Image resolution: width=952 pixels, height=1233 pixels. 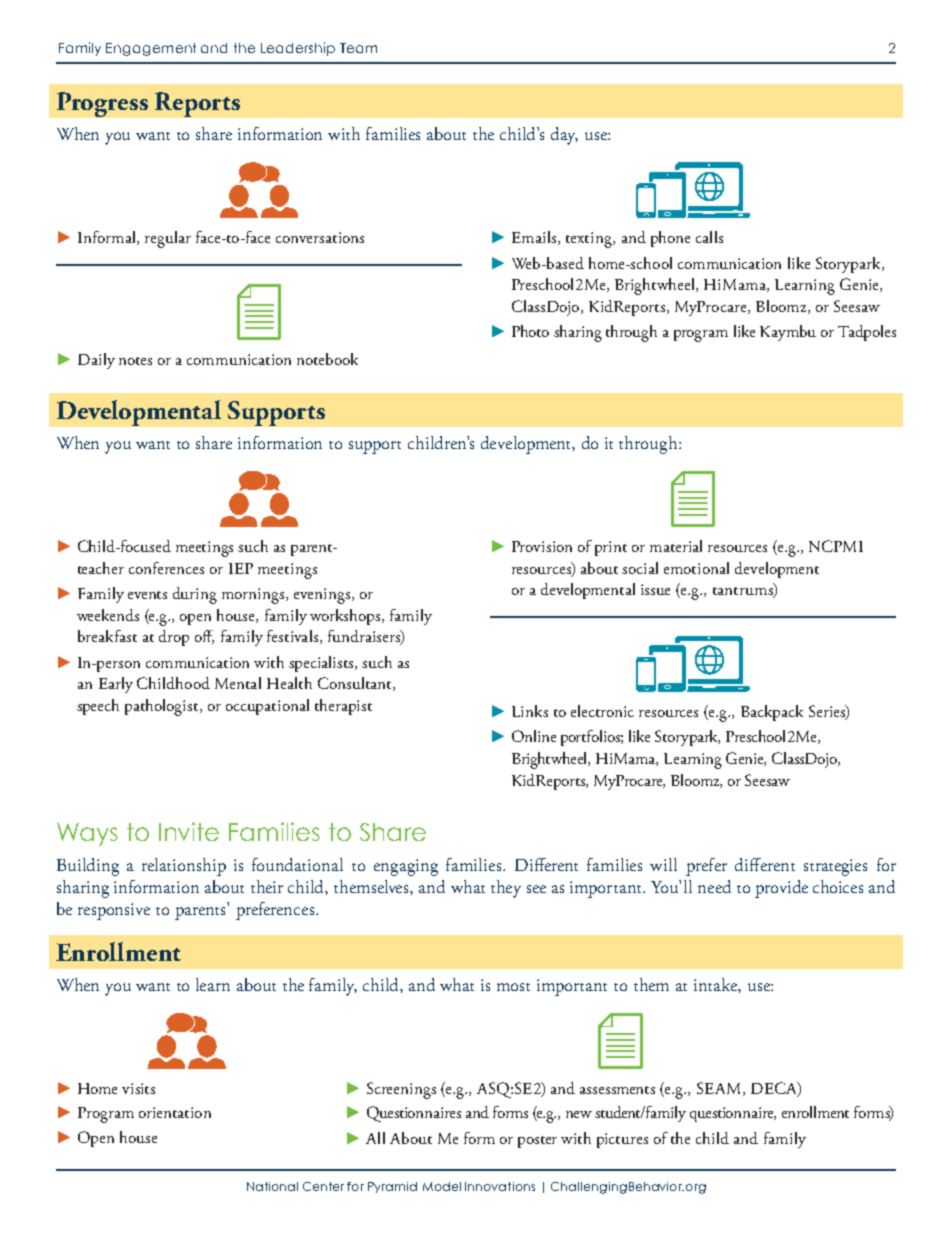 What do you see at coordinates (189, 831) in the page?
I see `Invite` at bounding box center [189, 831].
